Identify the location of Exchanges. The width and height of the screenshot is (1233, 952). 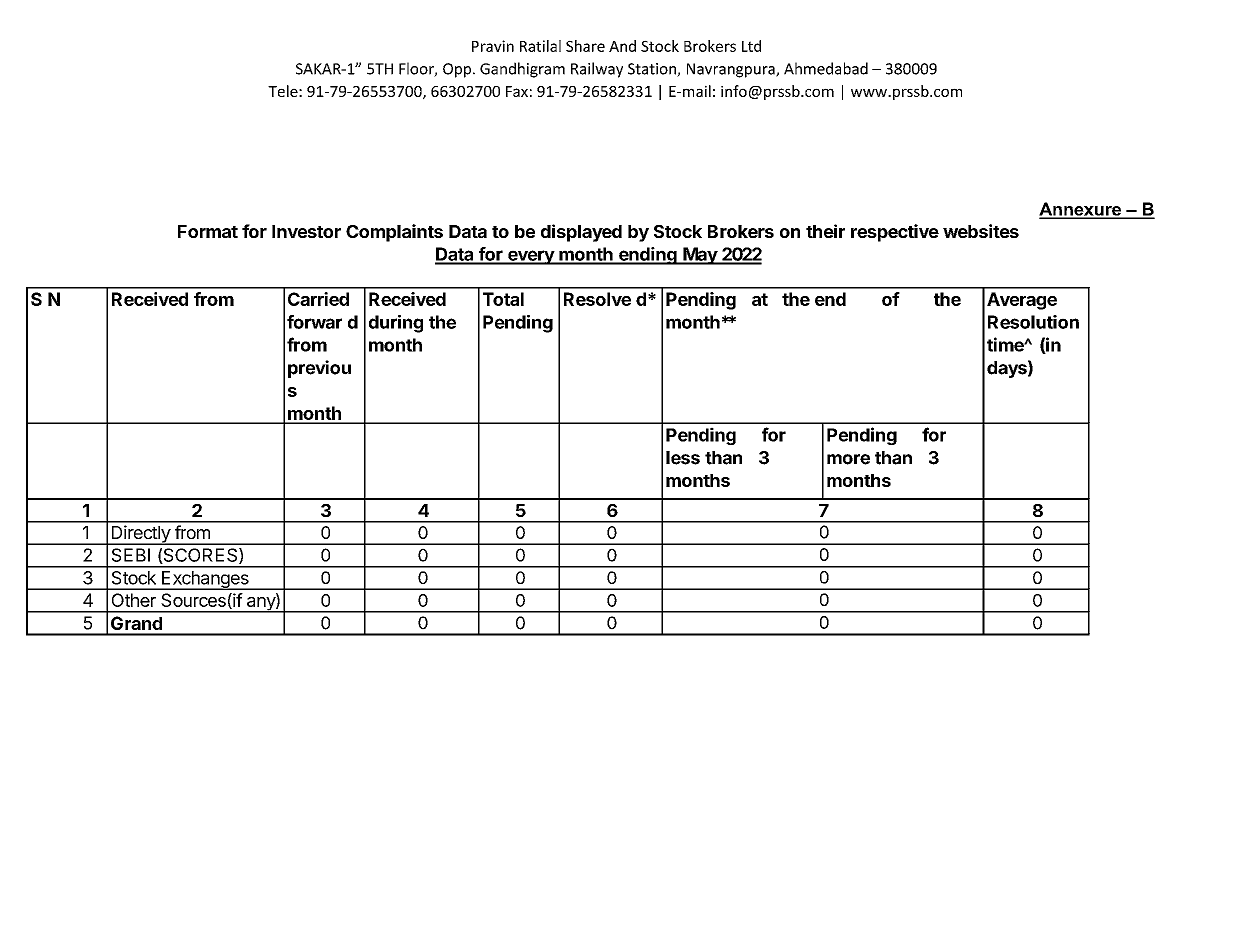
(205, 580).
